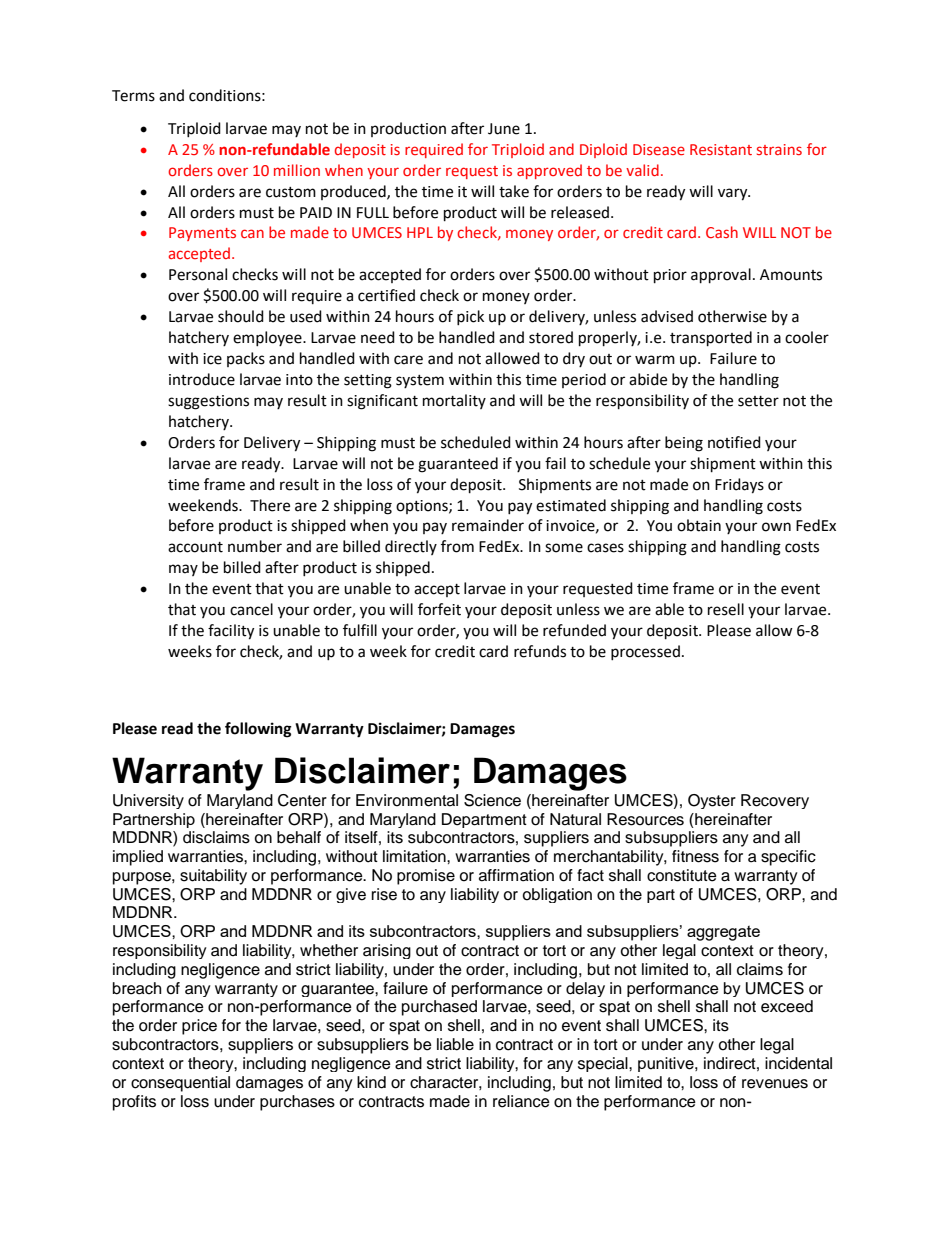 This screenshot has width=952, height=1233. What do you see at coordinates (202, 379) in the screenshot?
I see `introduce` at bounding box center [202, 379].
